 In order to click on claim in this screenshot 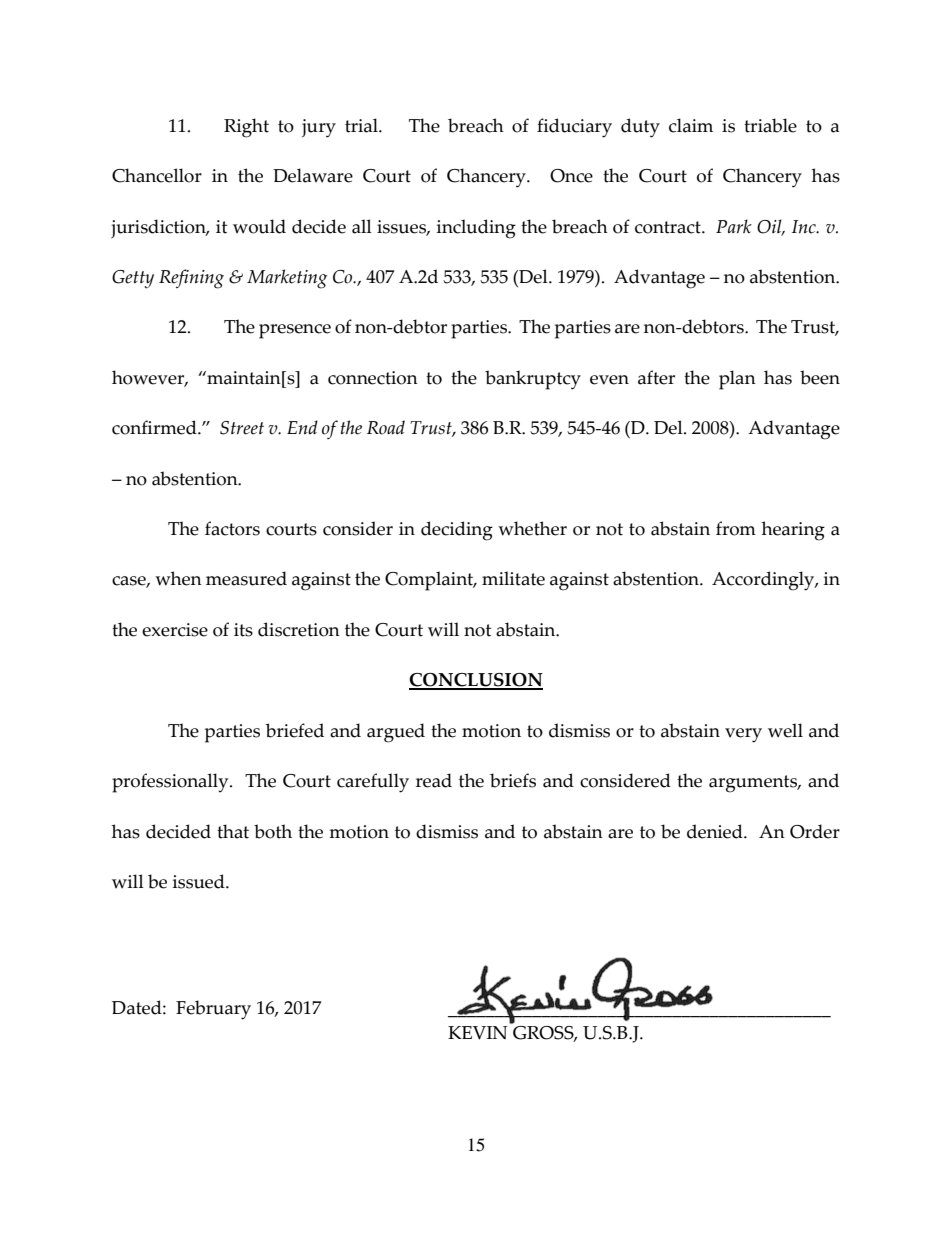, I will do `click(691, 125)`.
